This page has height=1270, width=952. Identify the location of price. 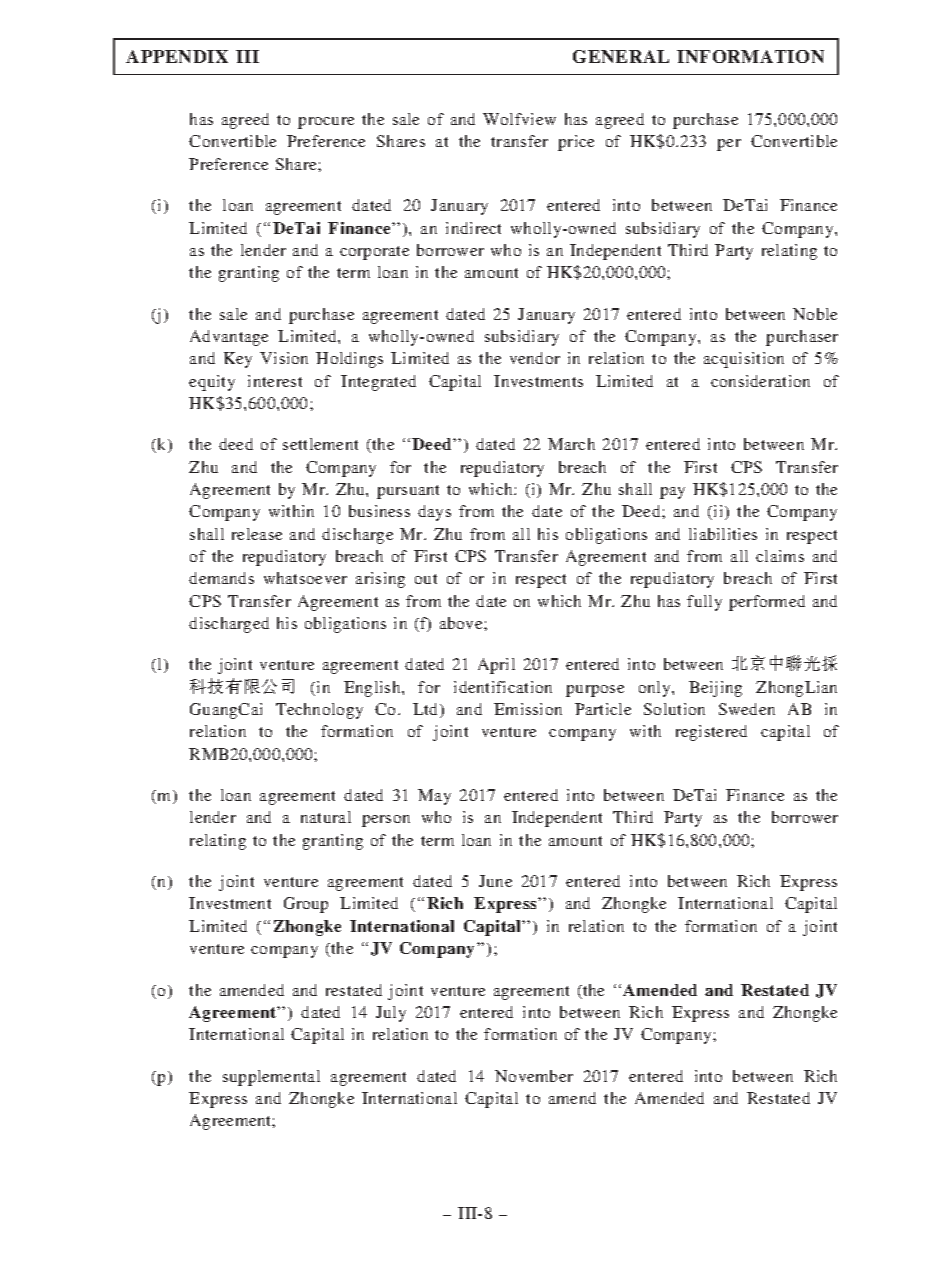
(576, 143).
